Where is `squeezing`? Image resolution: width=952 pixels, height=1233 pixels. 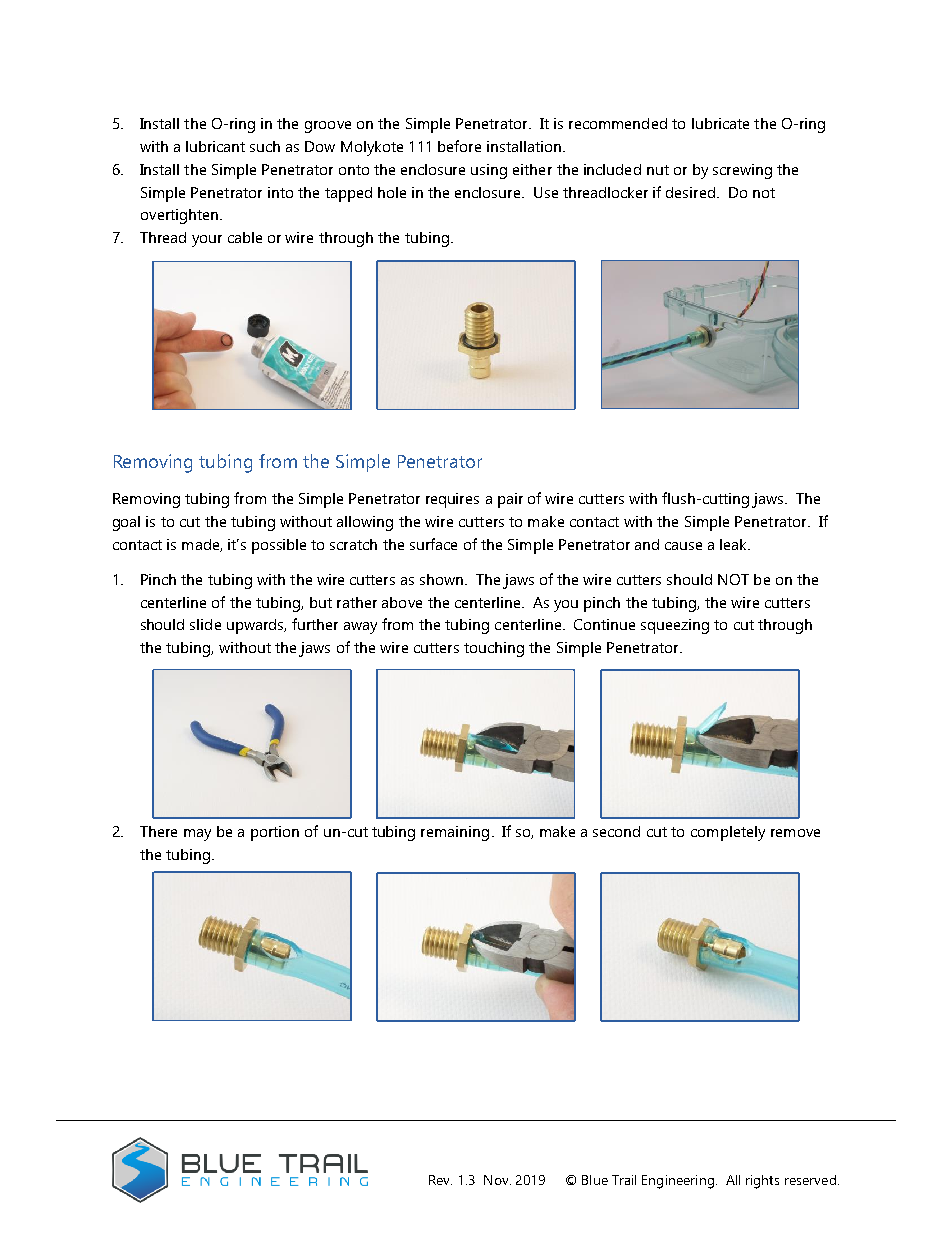 squeezing is located at coordinates (675, 626).
